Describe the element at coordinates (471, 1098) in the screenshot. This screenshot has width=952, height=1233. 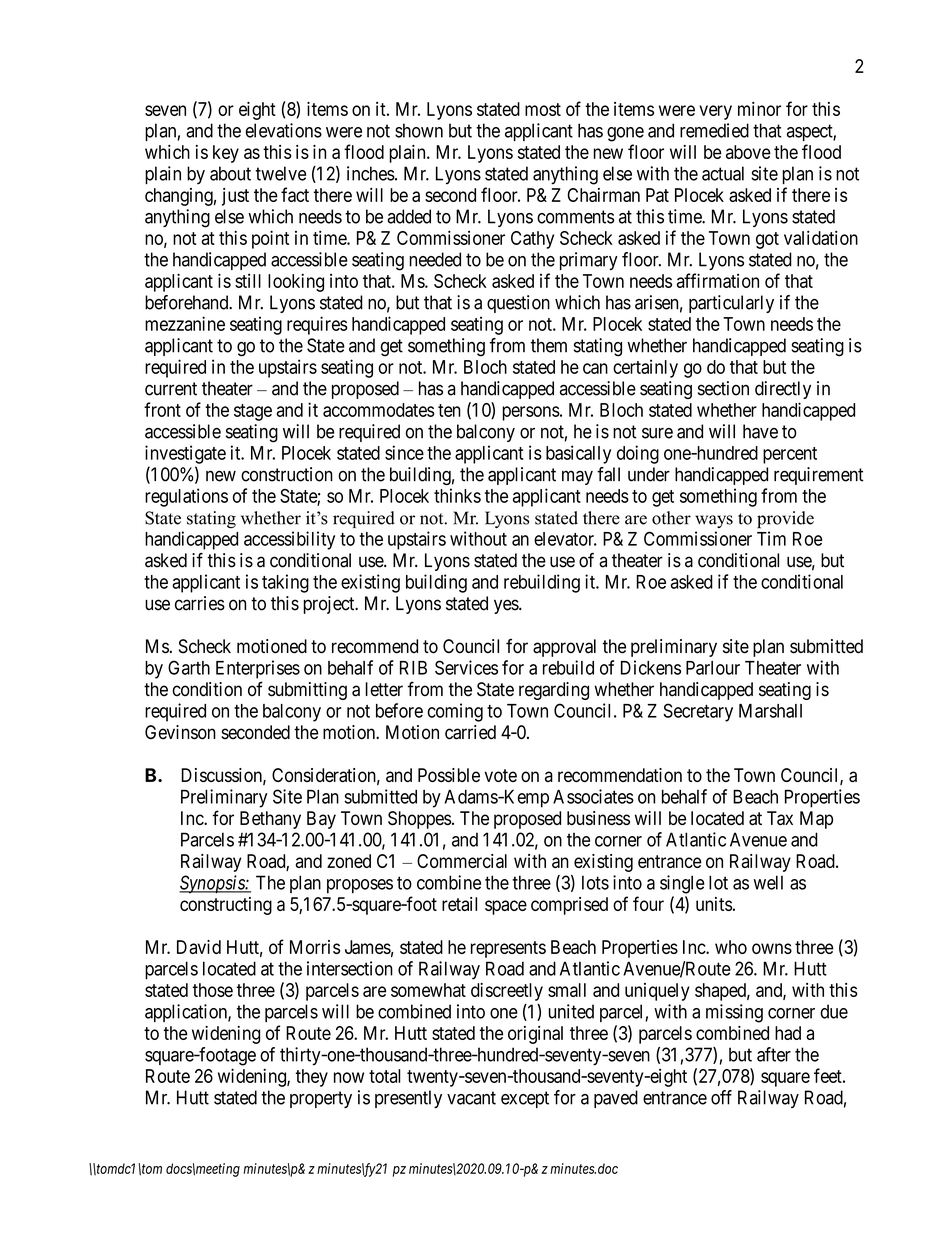
I see `vacant` at that location.
